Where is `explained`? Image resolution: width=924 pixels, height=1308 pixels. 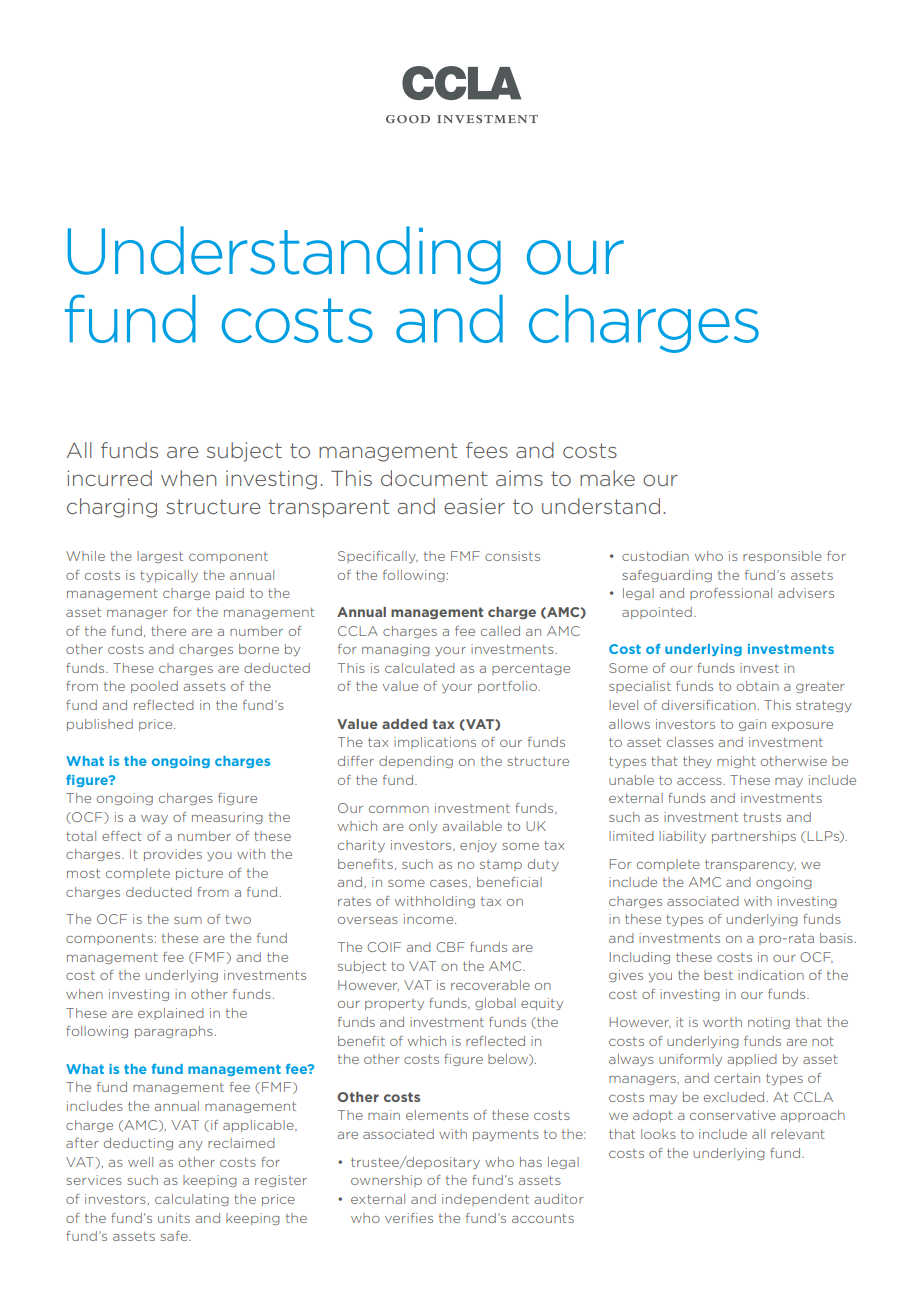
explained is located at coordinates (171, 1014).
